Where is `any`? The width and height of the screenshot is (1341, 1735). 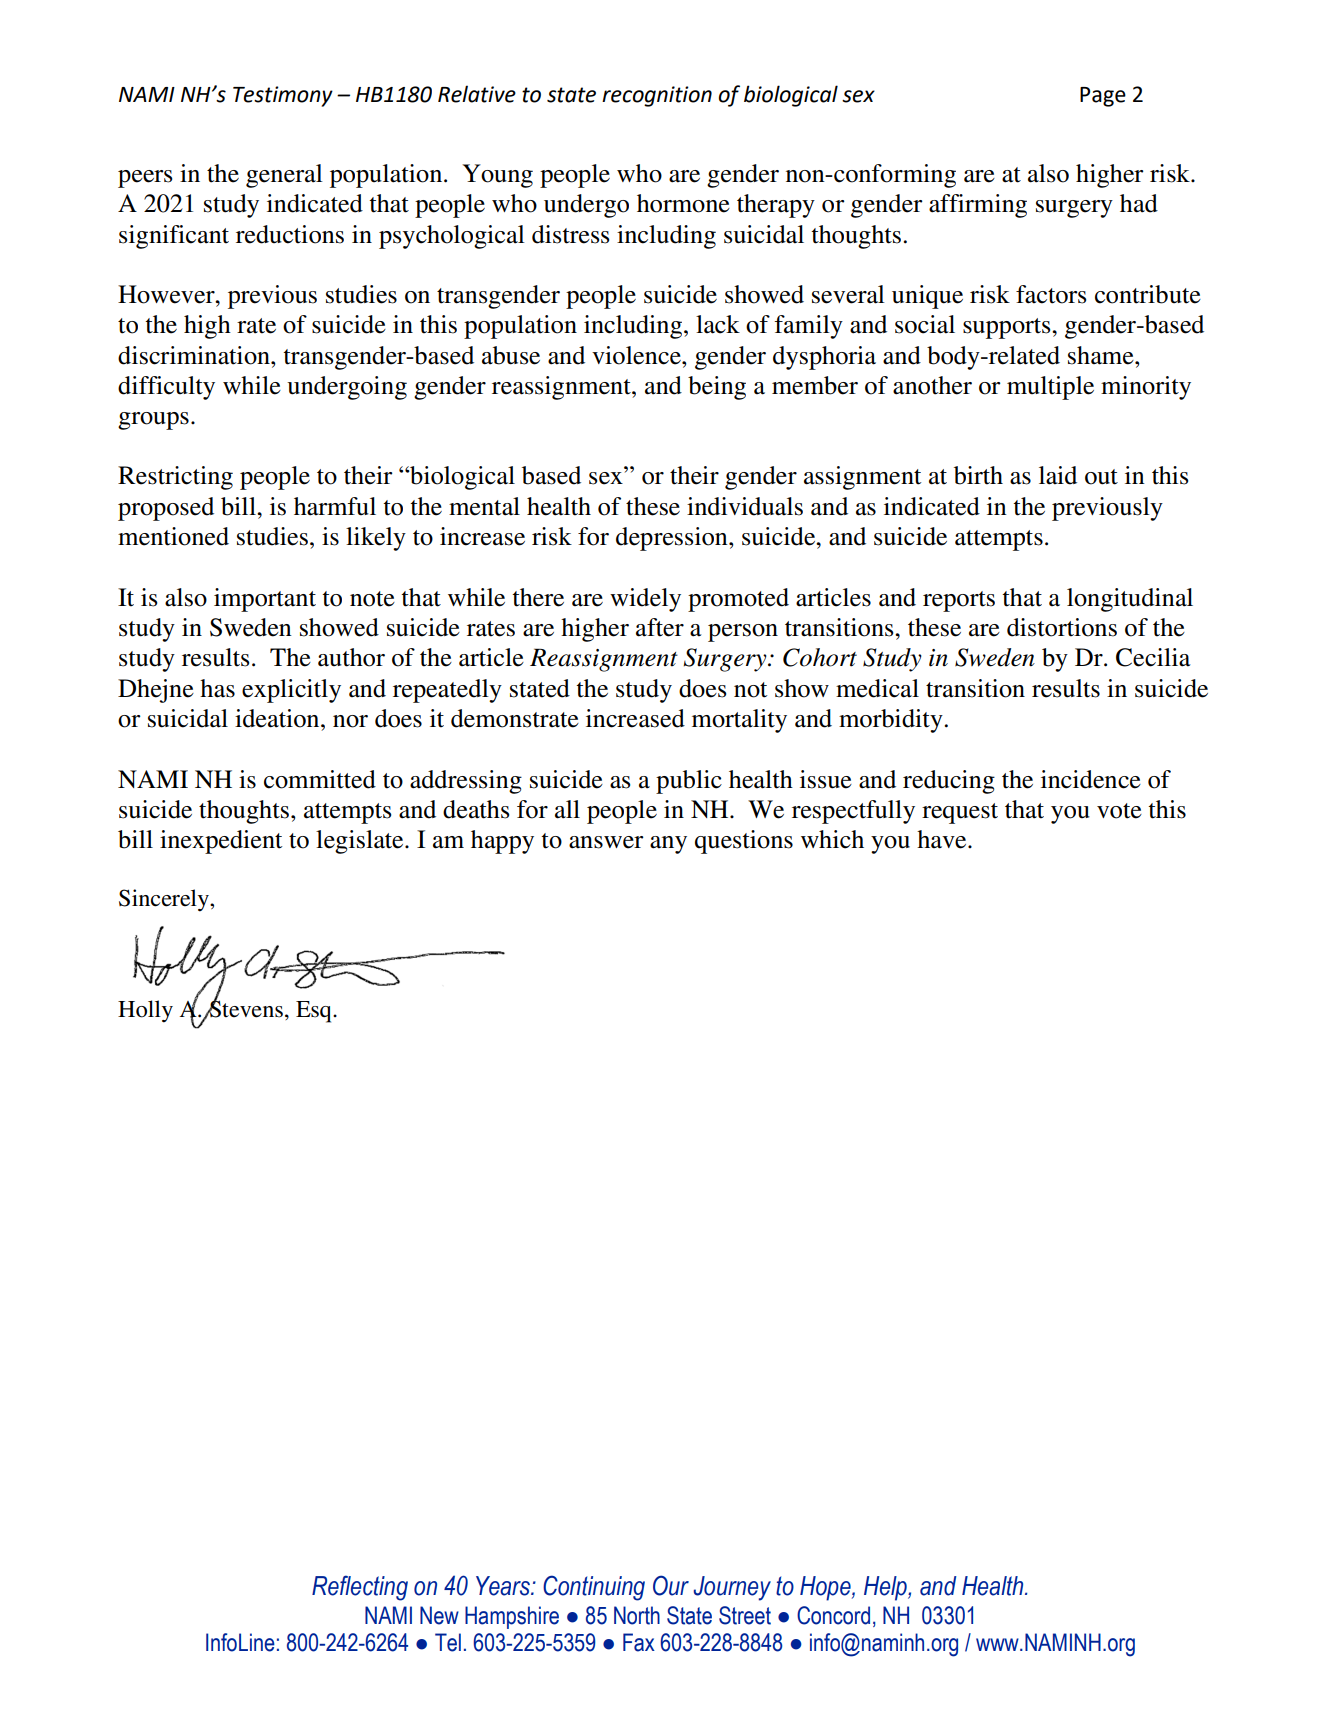
any is located at coordinates (668, 845).
